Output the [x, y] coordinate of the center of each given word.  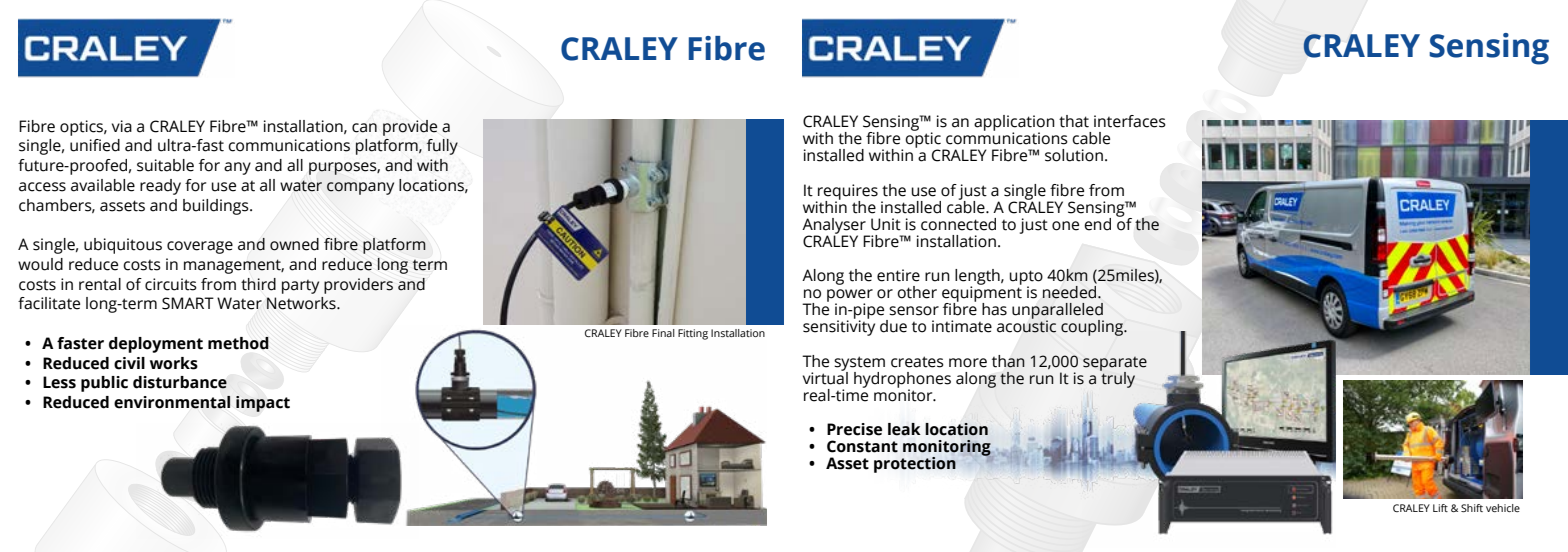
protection [915, 465]
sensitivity [839, 327]
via [122, 126]
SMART [188, 303]
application [1014, 124]
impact [263, 404]
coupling [1093, 328]
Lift [1440, 508]
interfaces [1130, 121]
